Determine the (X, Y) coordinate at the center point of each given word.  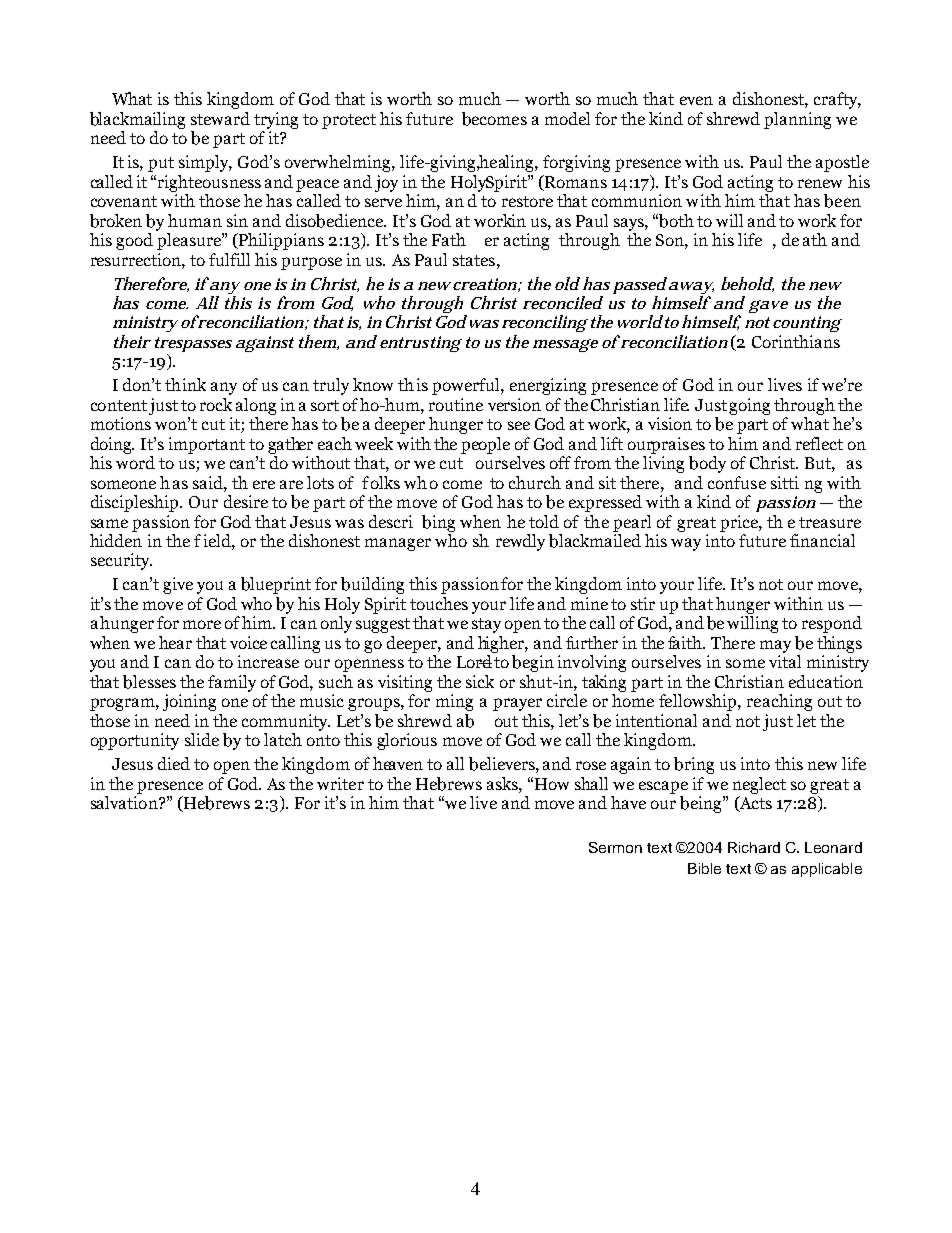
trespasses (193, 346)
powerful (467, 386)
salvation (125, 801)
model (567, 118)
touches (439, 603)
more (202, 624)
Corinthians (796, 341)
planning (797, 120)
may (775, 646)
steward (220, 118)
